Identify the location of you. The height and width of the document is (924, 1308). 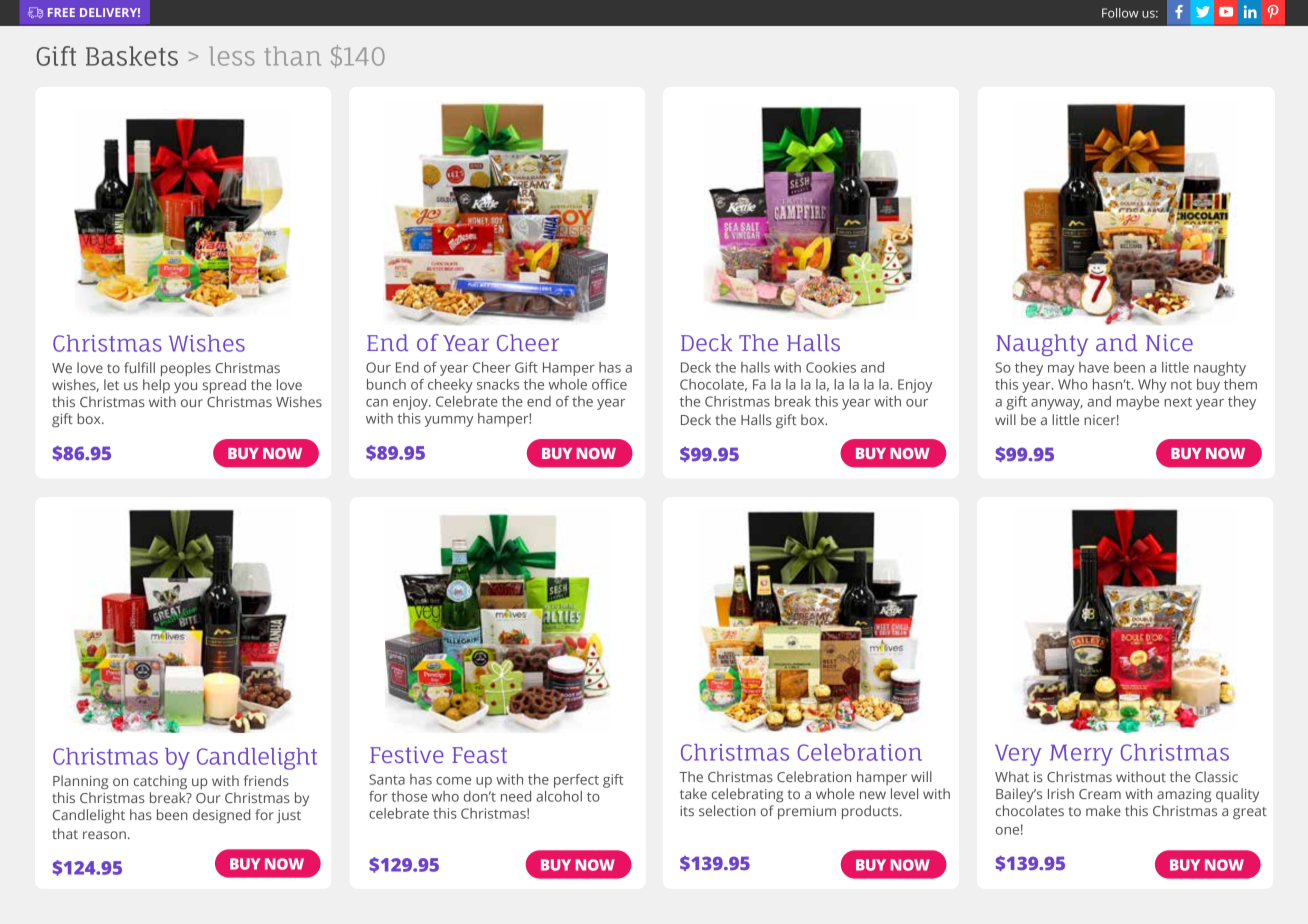
(185, 387).
